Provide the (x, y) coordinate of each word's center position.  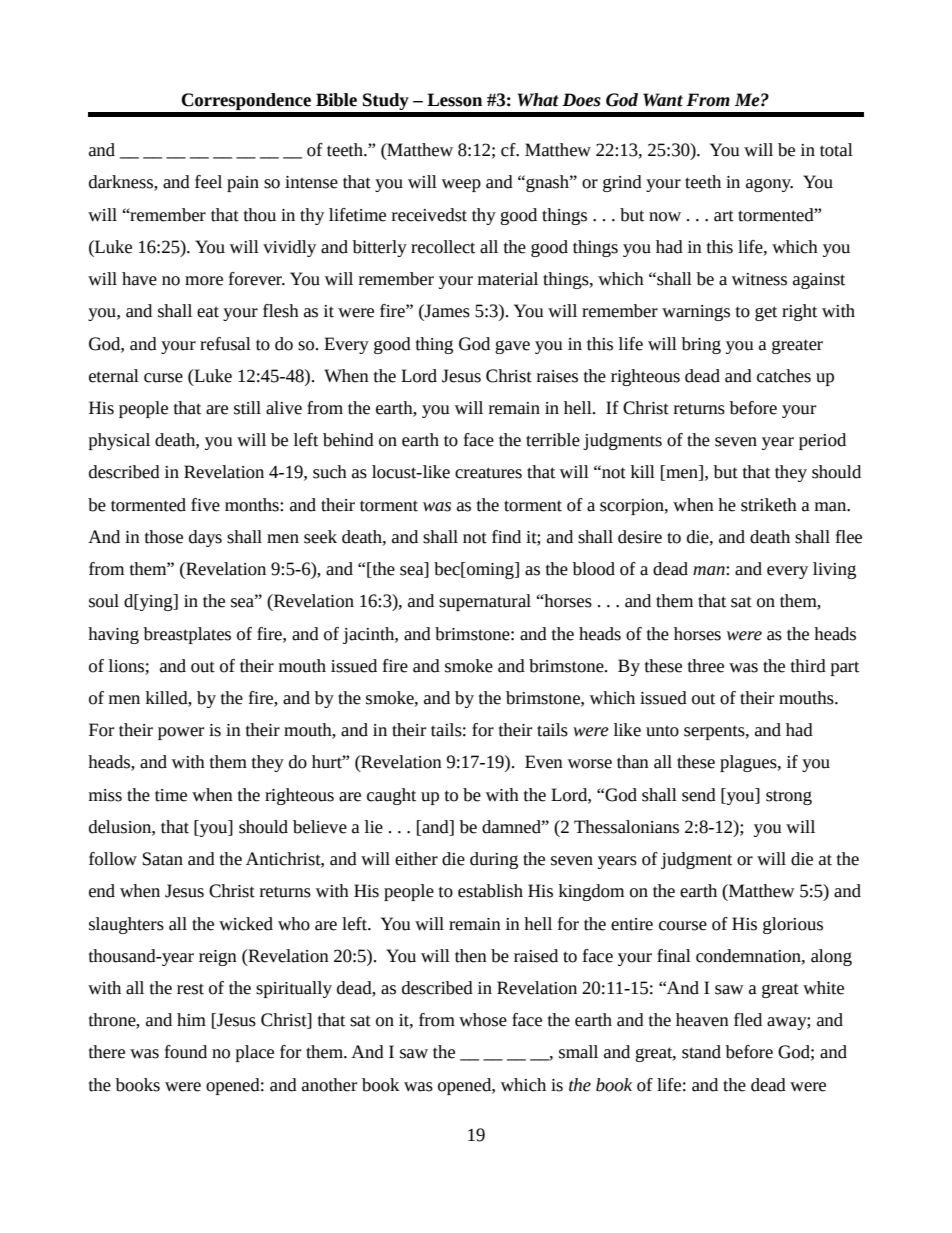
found (186, 1052)
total (836, 150)
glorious (793, 925)
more (204, 281)
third (808, 666)
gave (512, 347)
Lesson (454, 100)
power (181, 733)
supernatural (485, 602)
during (494, 860)
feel (208, 182)
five (205, 505)
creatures (488, 473)
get (766, 313)
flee (849, 537)
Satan (162, 859)
